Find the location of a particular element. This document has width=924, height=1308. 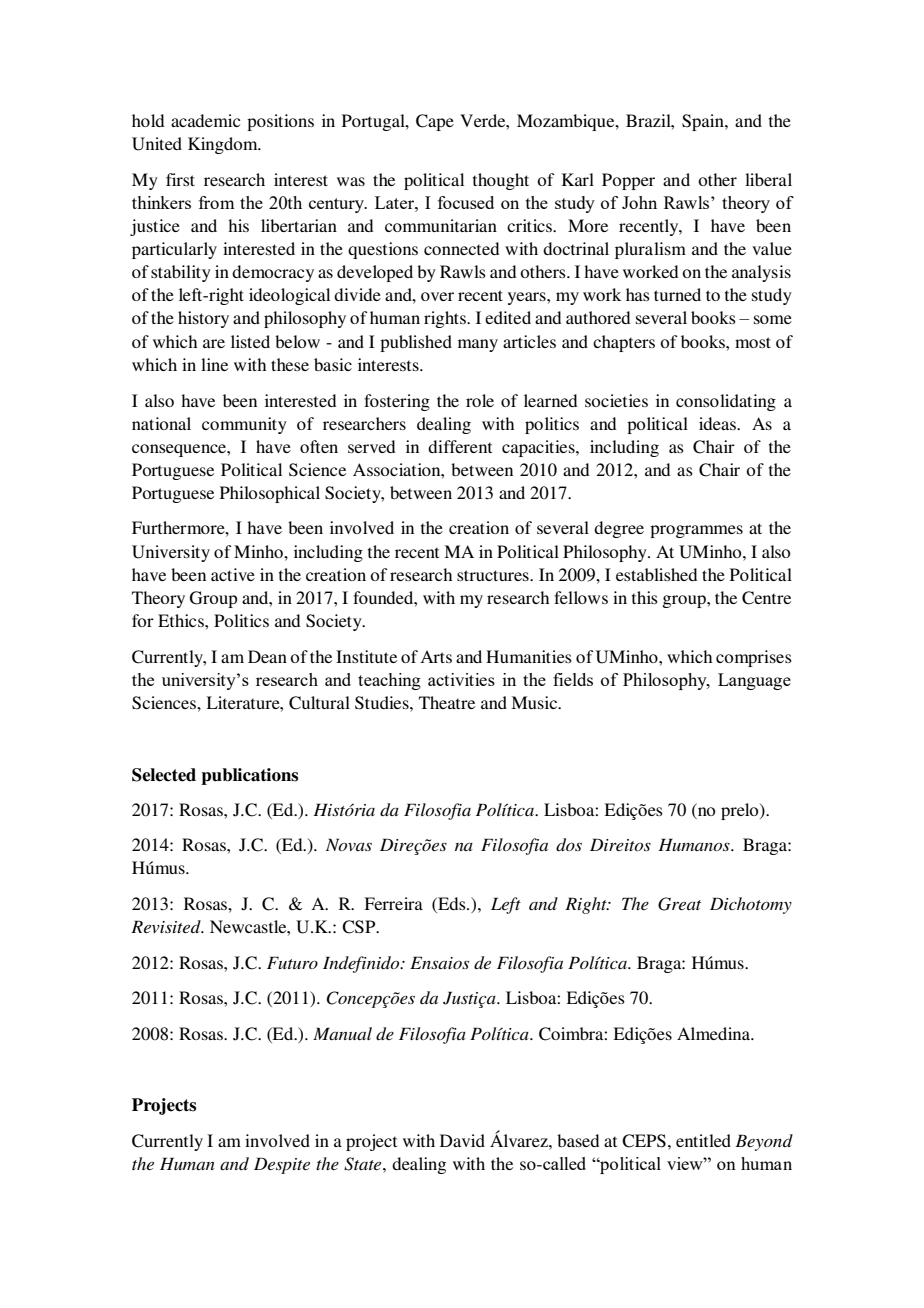

Revisited is located at coordinates (167, 926).
